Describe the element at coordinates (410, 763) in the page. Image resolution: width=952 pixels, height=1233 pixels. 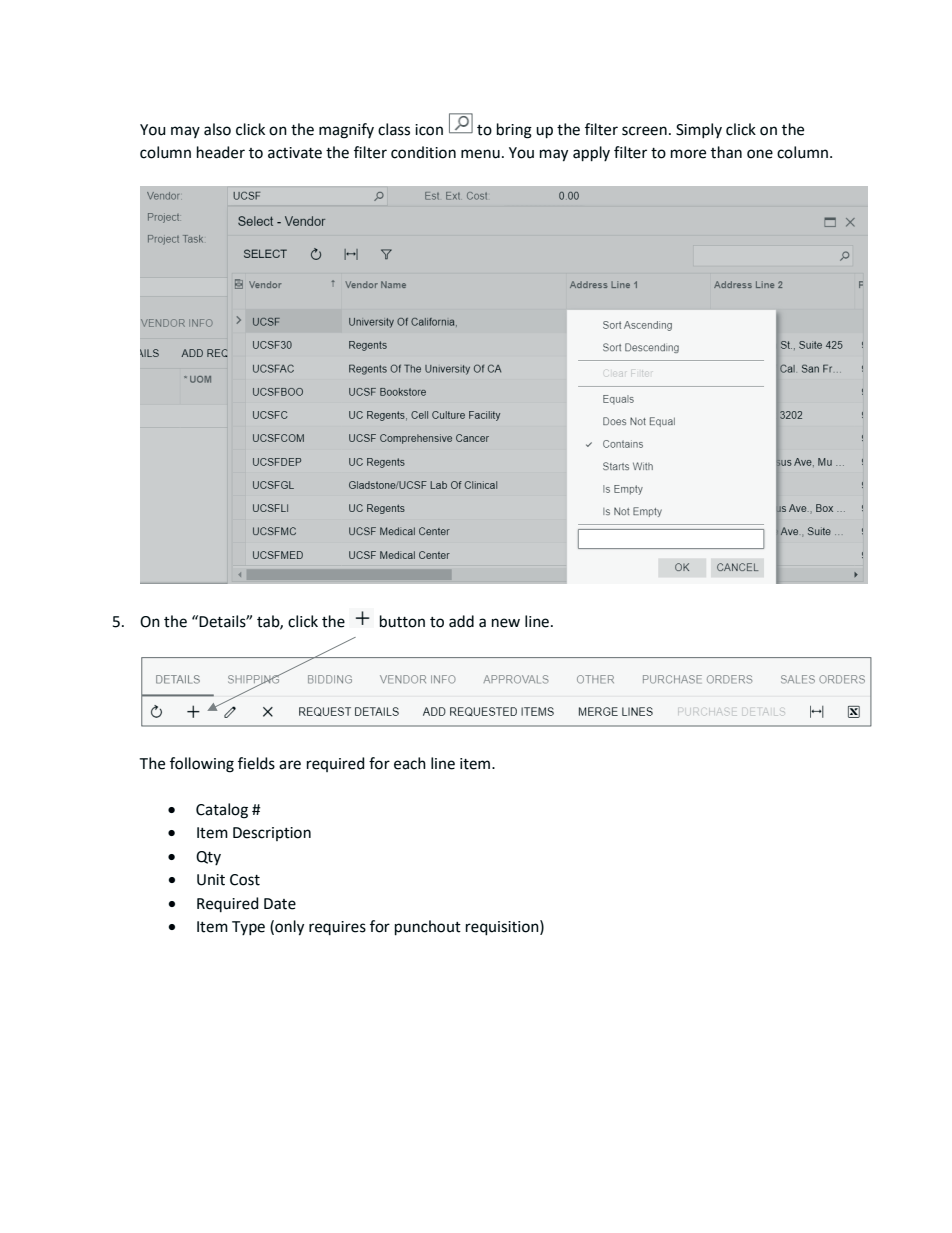
I see `each` at that location.
